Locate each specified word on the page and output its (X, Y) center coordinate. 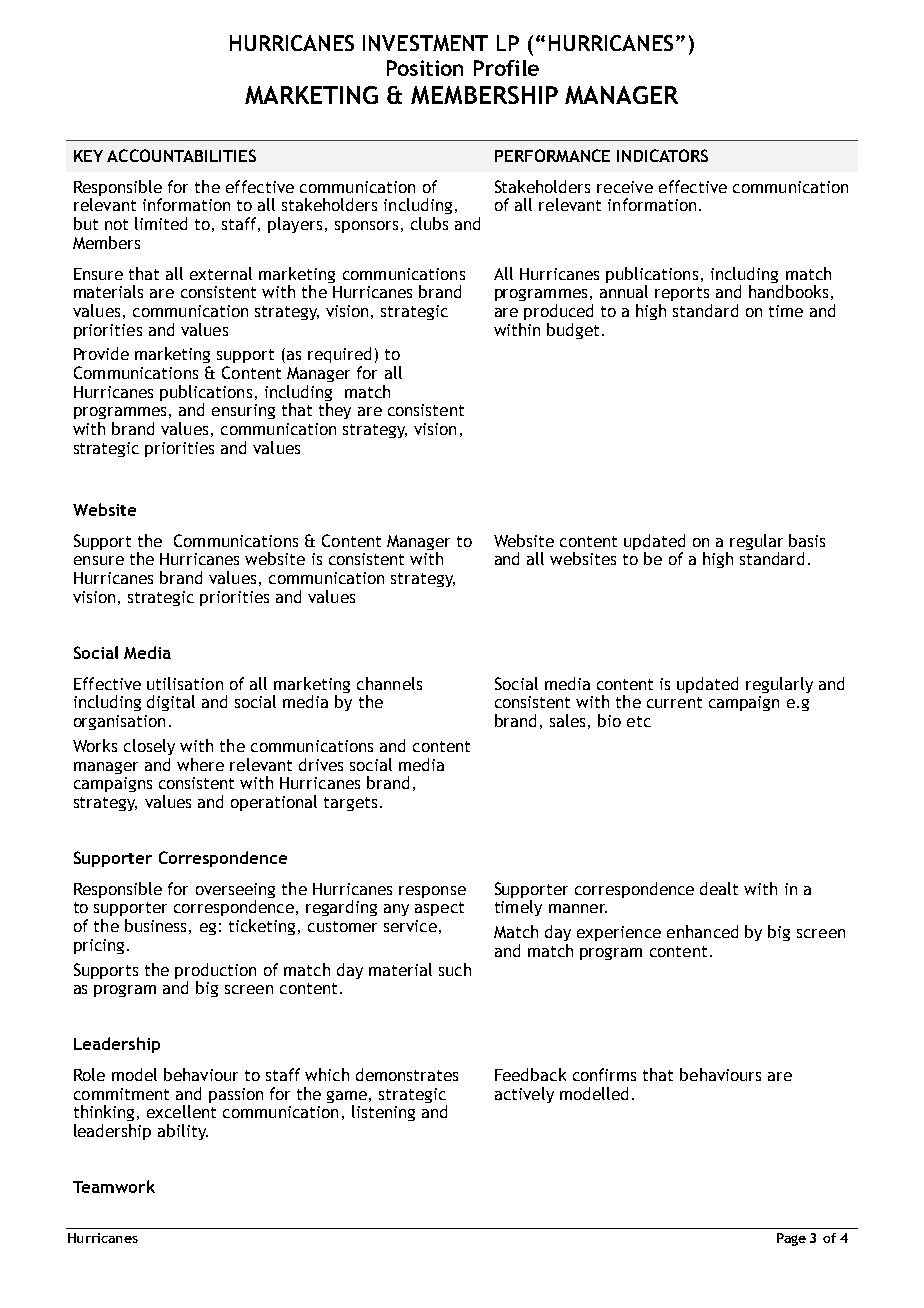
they (335, 411)
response (432, 892)
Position (425, 68)
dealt (719, 888)
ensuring (243, 411)
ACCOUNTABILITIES (181, 155)
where (200, 764)
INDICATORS (662, 155)
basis (807, 540)
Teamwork (114, 1186)
